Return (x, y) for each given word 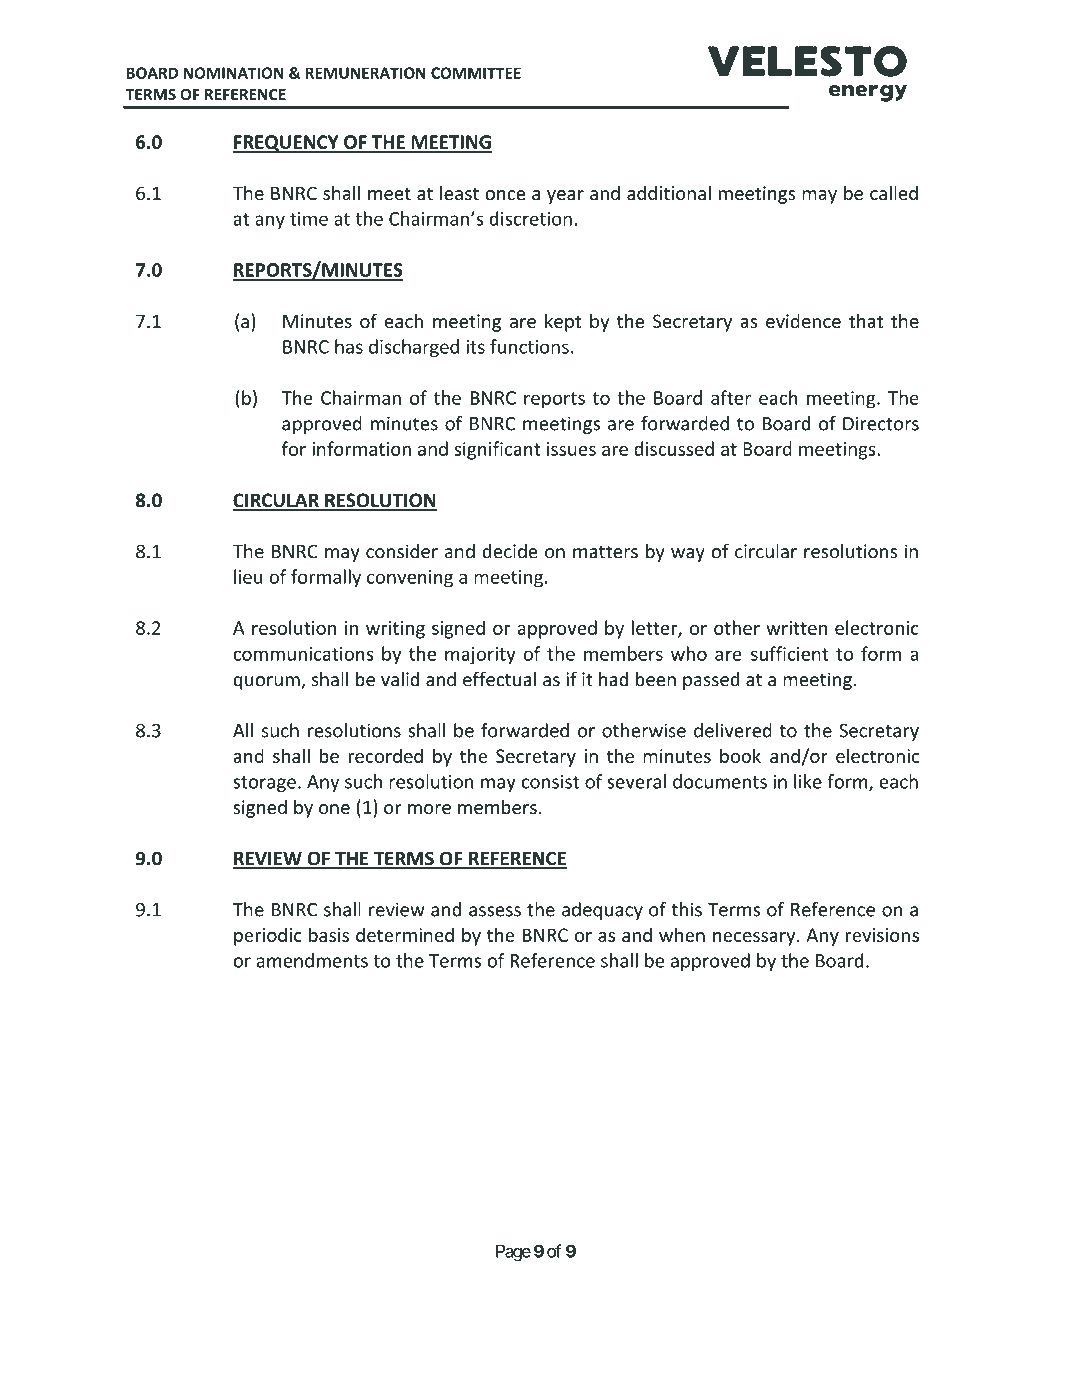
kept (563, 322)
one (334, 809)
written (796, 628)
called (894, 192)
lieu (248, 576)
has (349, 346)
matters (605, 552)
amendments (312, 960)
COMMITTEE (476, 73)
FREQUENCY (286, 144)
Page (513, 1253)
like (808, 781)
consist (550, 782)
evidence (803, 321)
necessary (755, 939)
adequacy (602, 911)
